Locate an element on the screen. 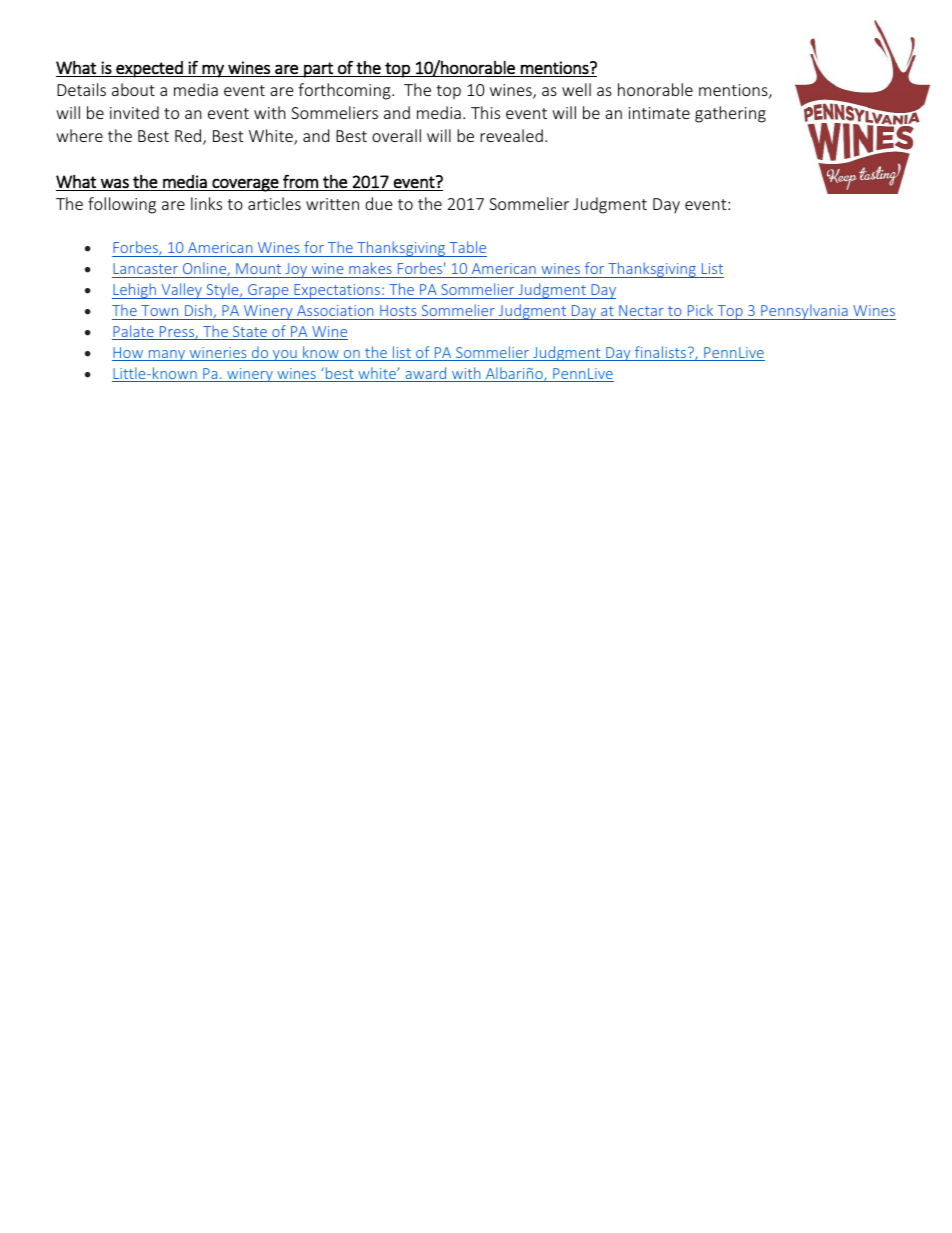 The height and width of the screenshot is (1233, 952). award is located at coordinates (426, 374).
